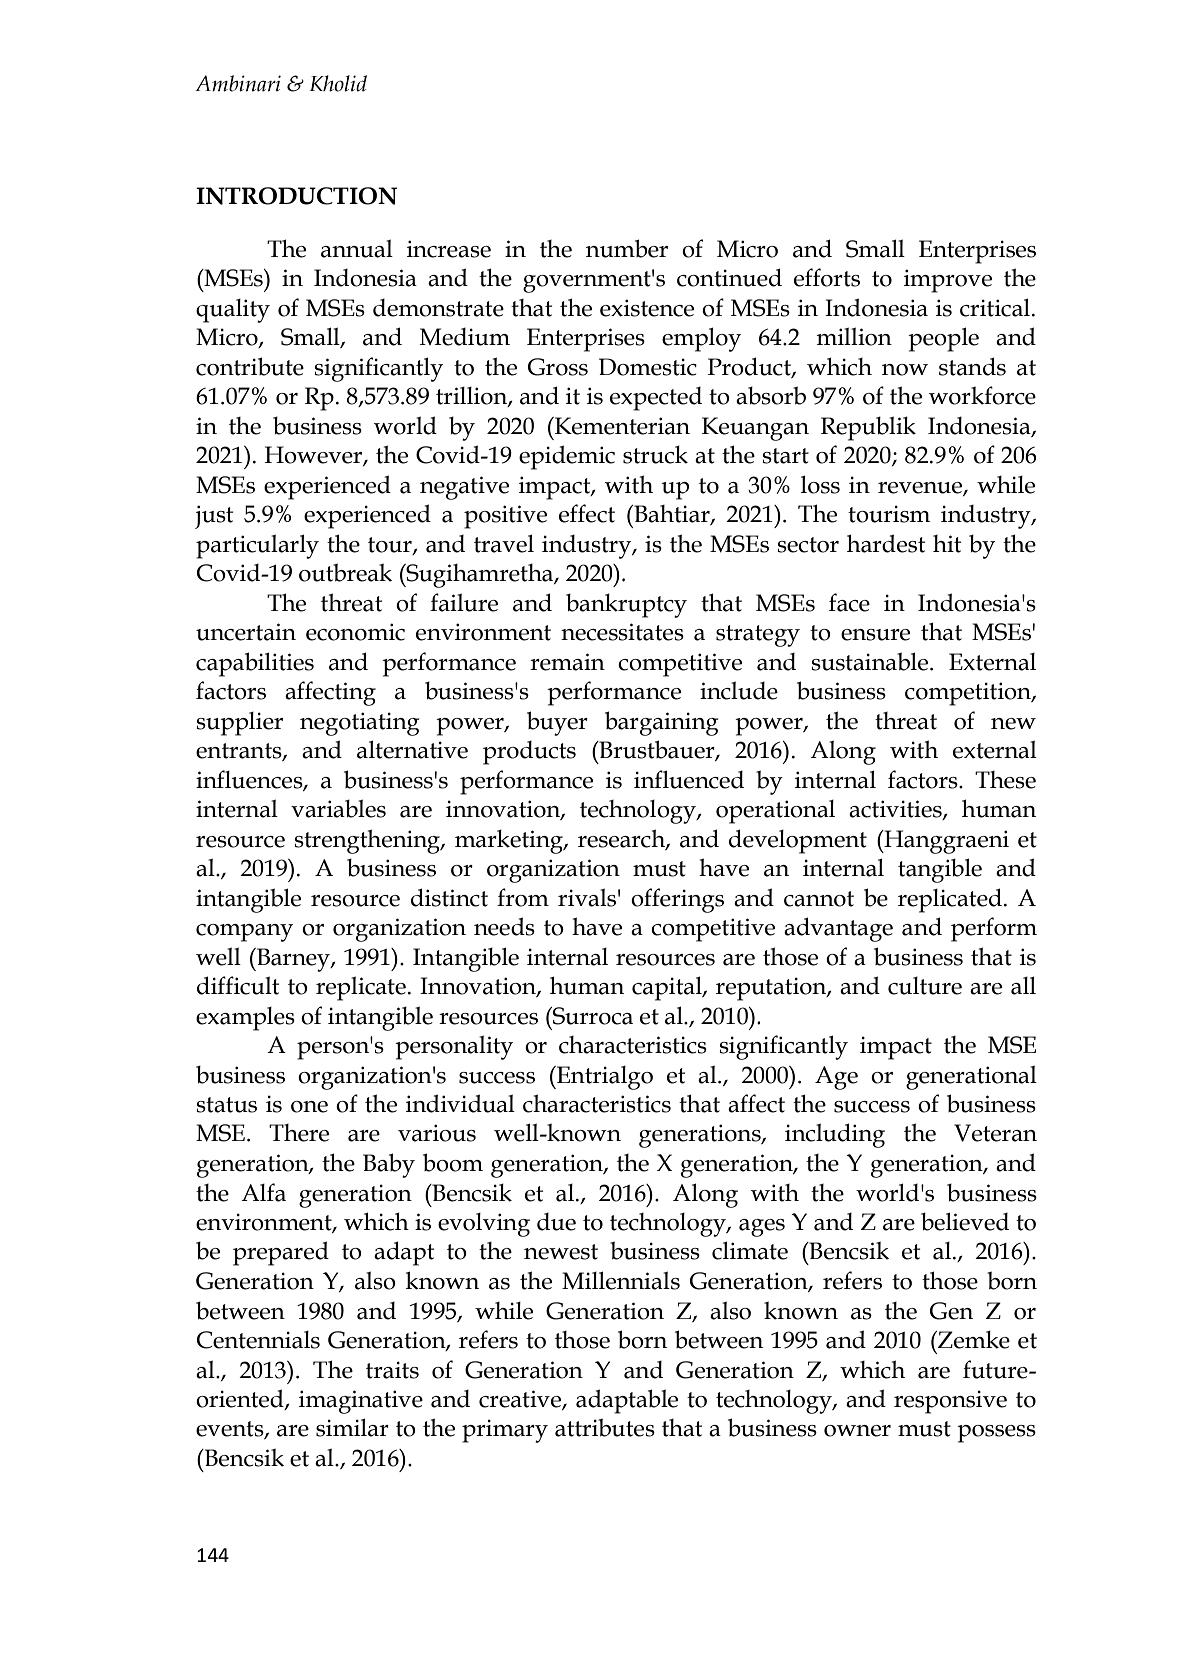  I want to click on INTRODUCTION, so click(296, 196).
